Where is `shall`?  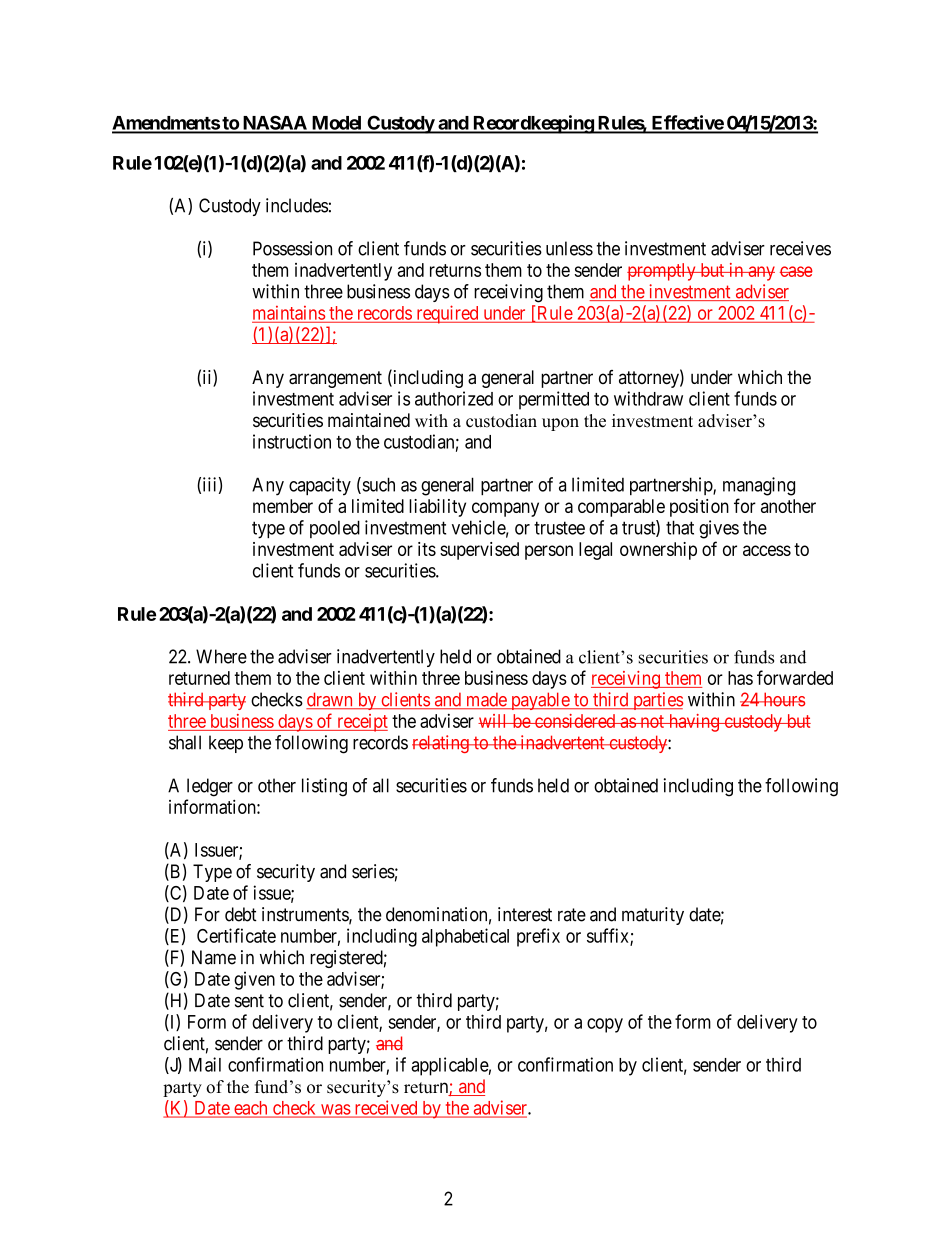 shall is located at coordinates (185, 742).
